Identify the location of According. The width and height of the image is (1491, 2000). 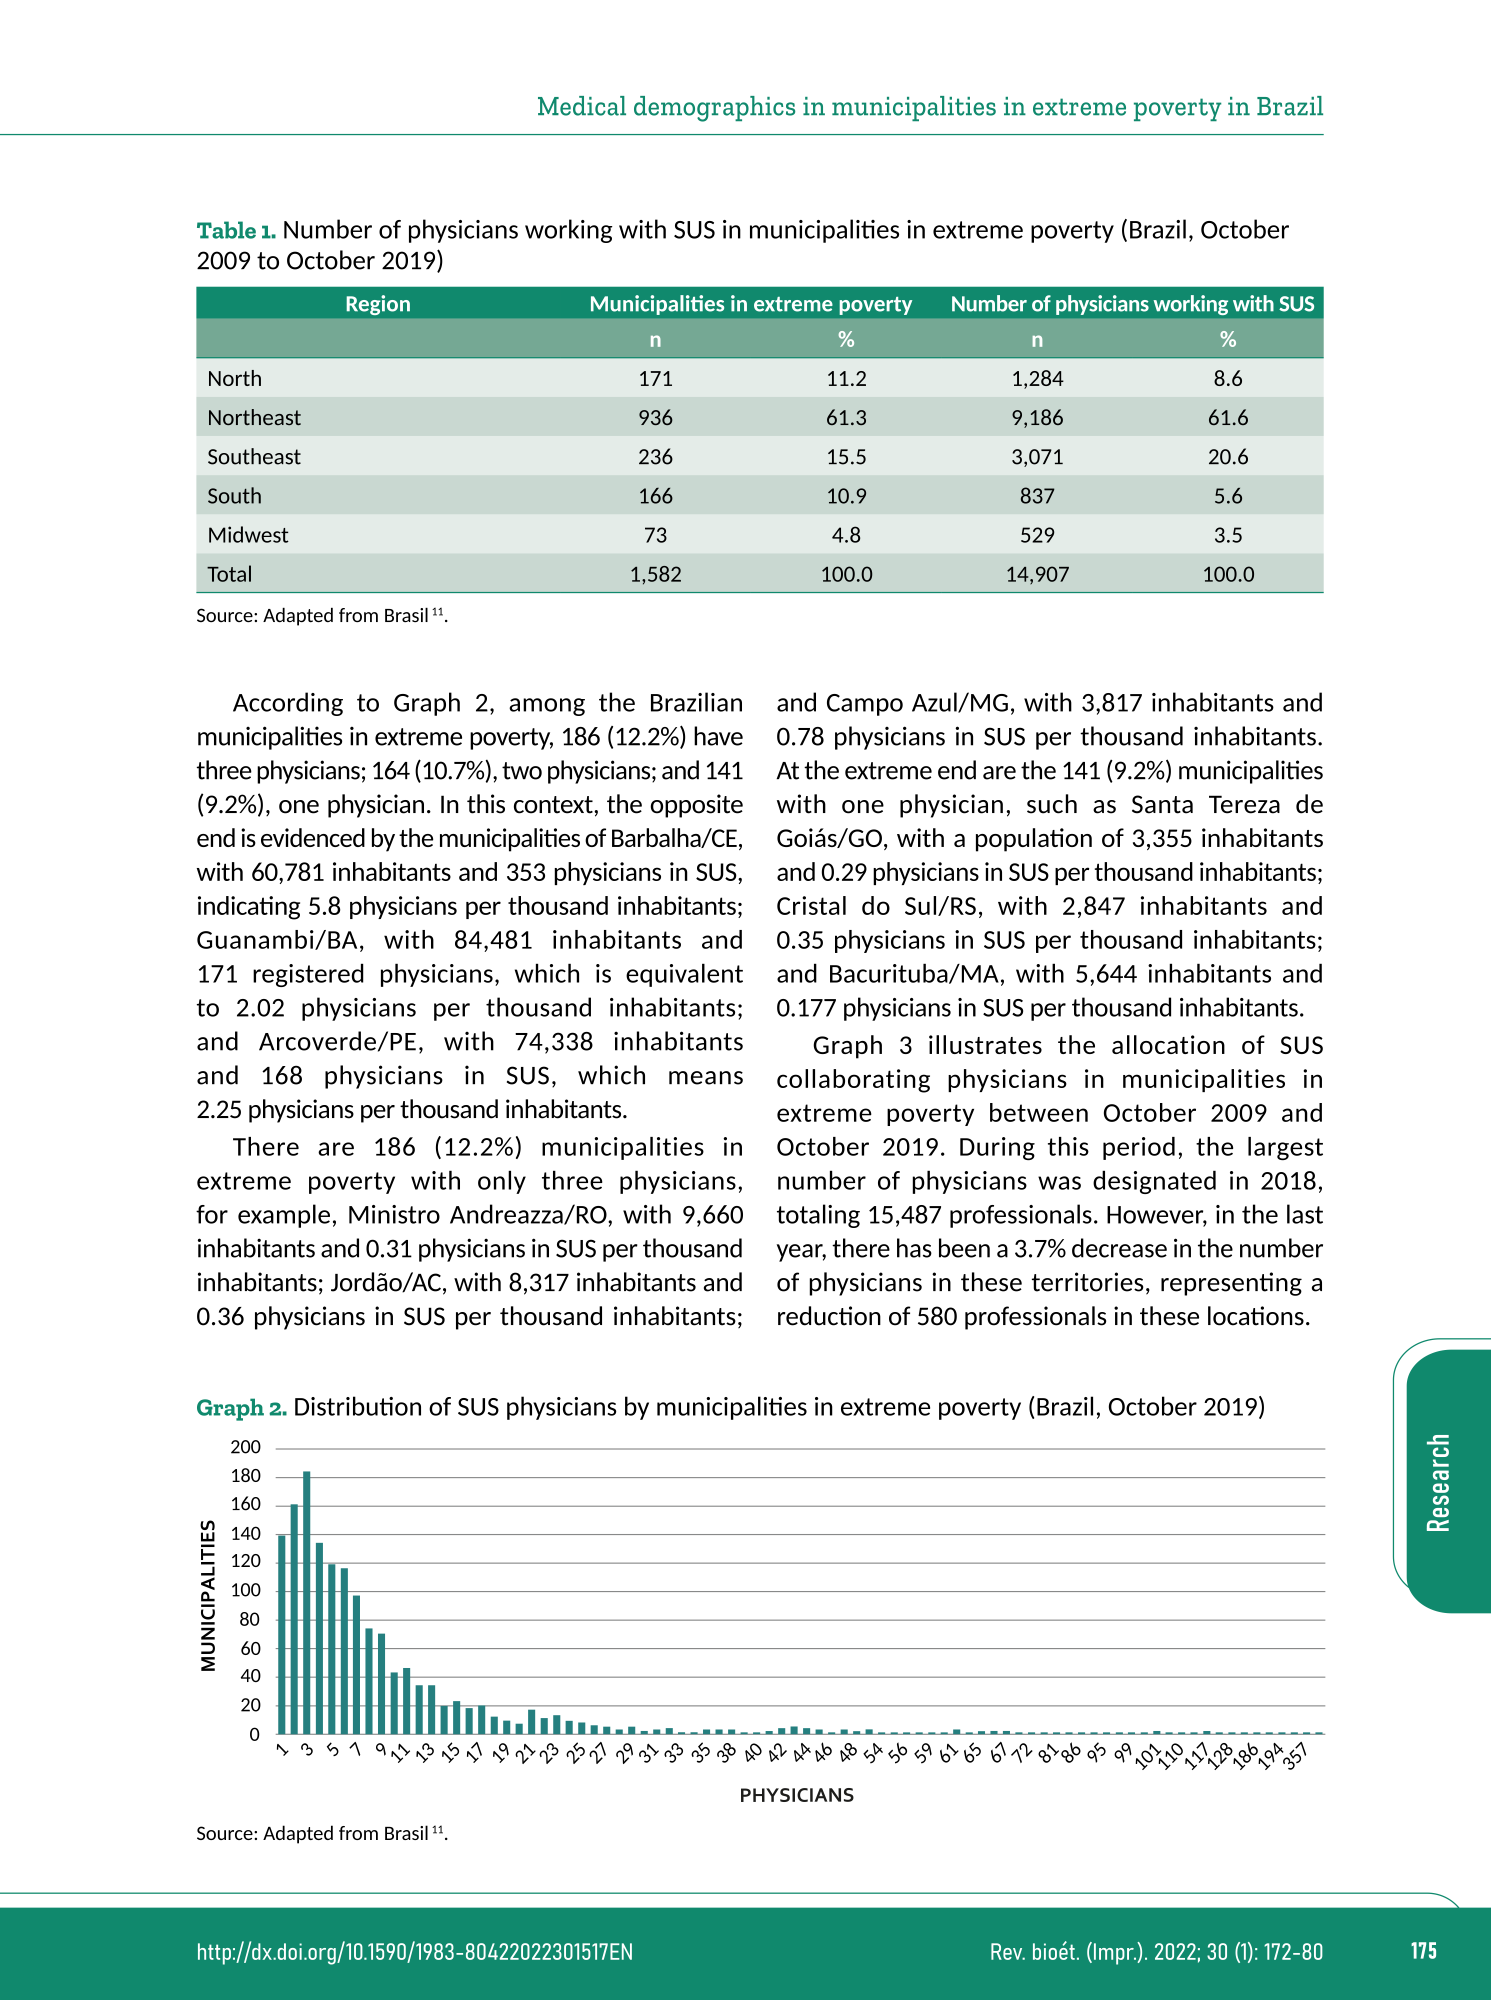
(288, 704).
